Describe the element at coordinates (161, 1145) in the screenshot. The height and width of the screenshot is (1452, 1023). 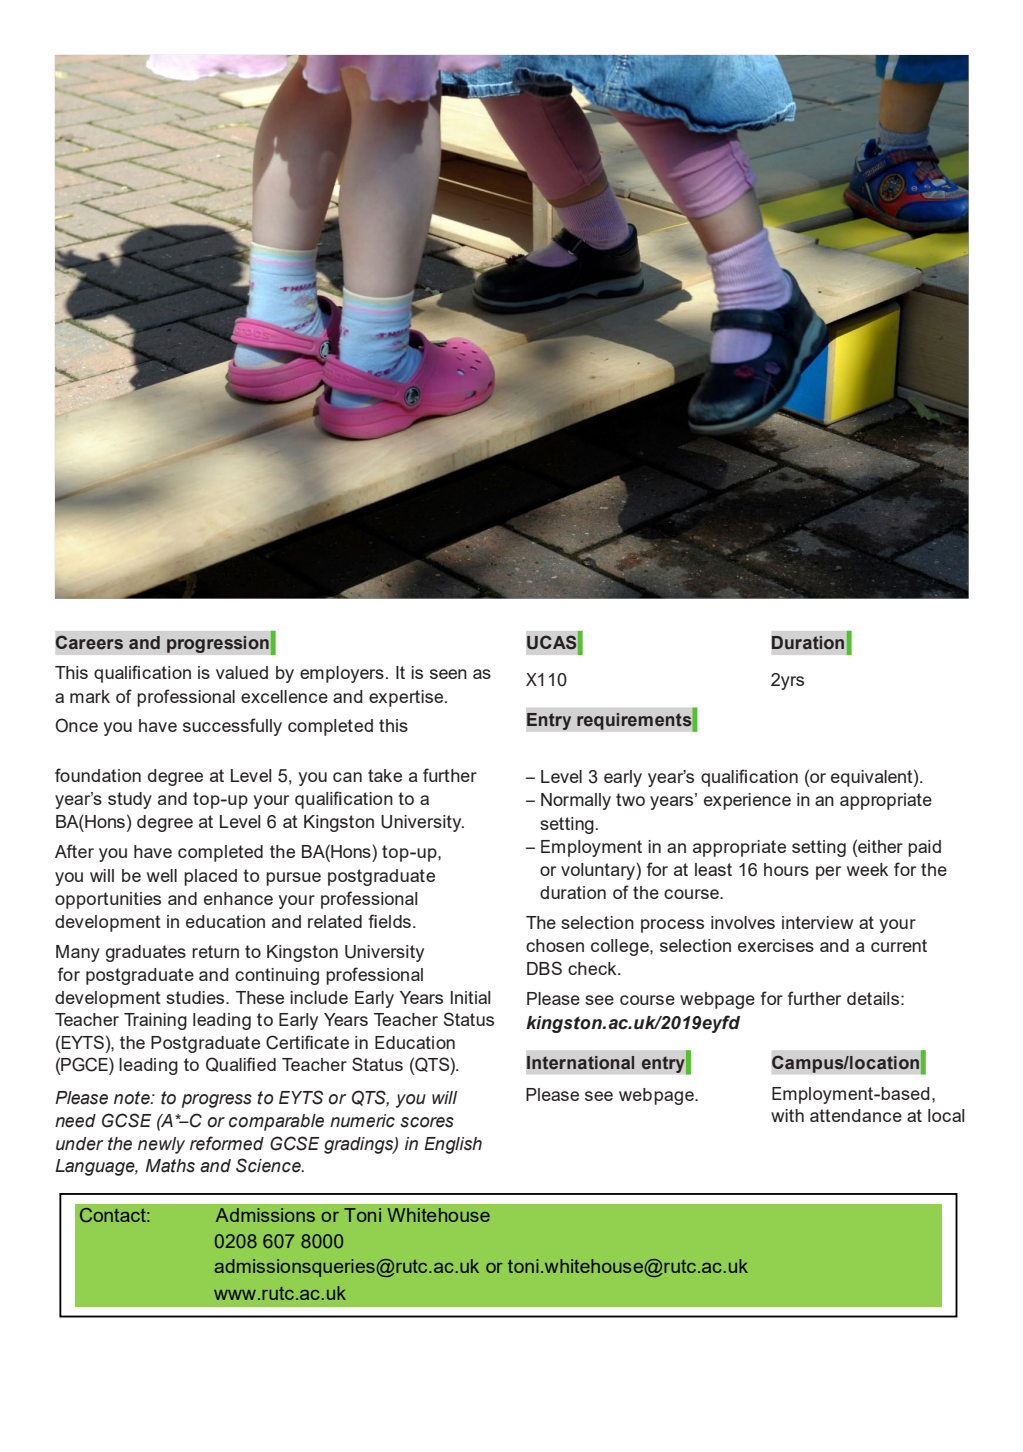
I see `newly` at that location.
